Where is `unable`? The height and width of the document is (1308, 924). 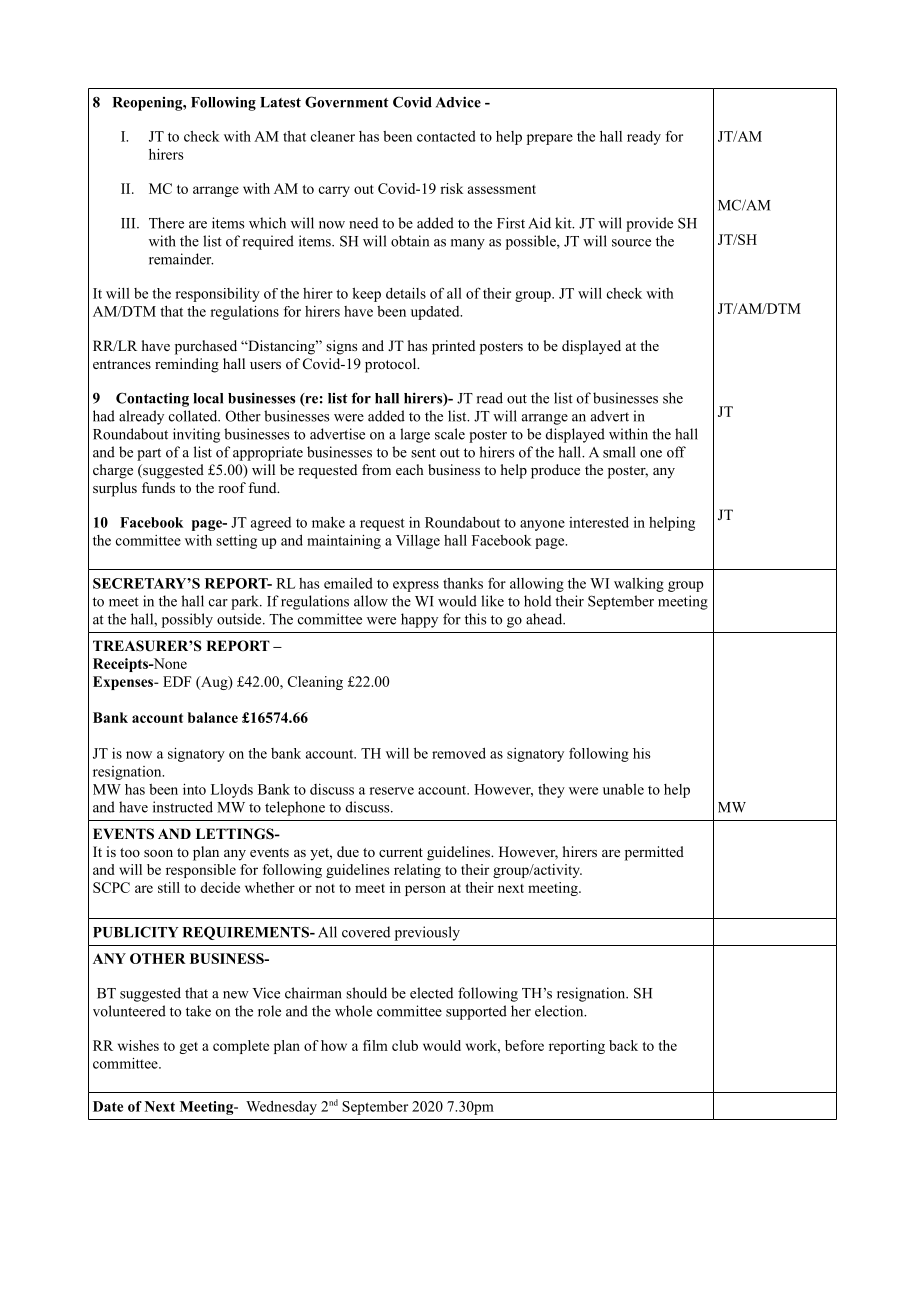
unable is located at coordinates (623, 789).
